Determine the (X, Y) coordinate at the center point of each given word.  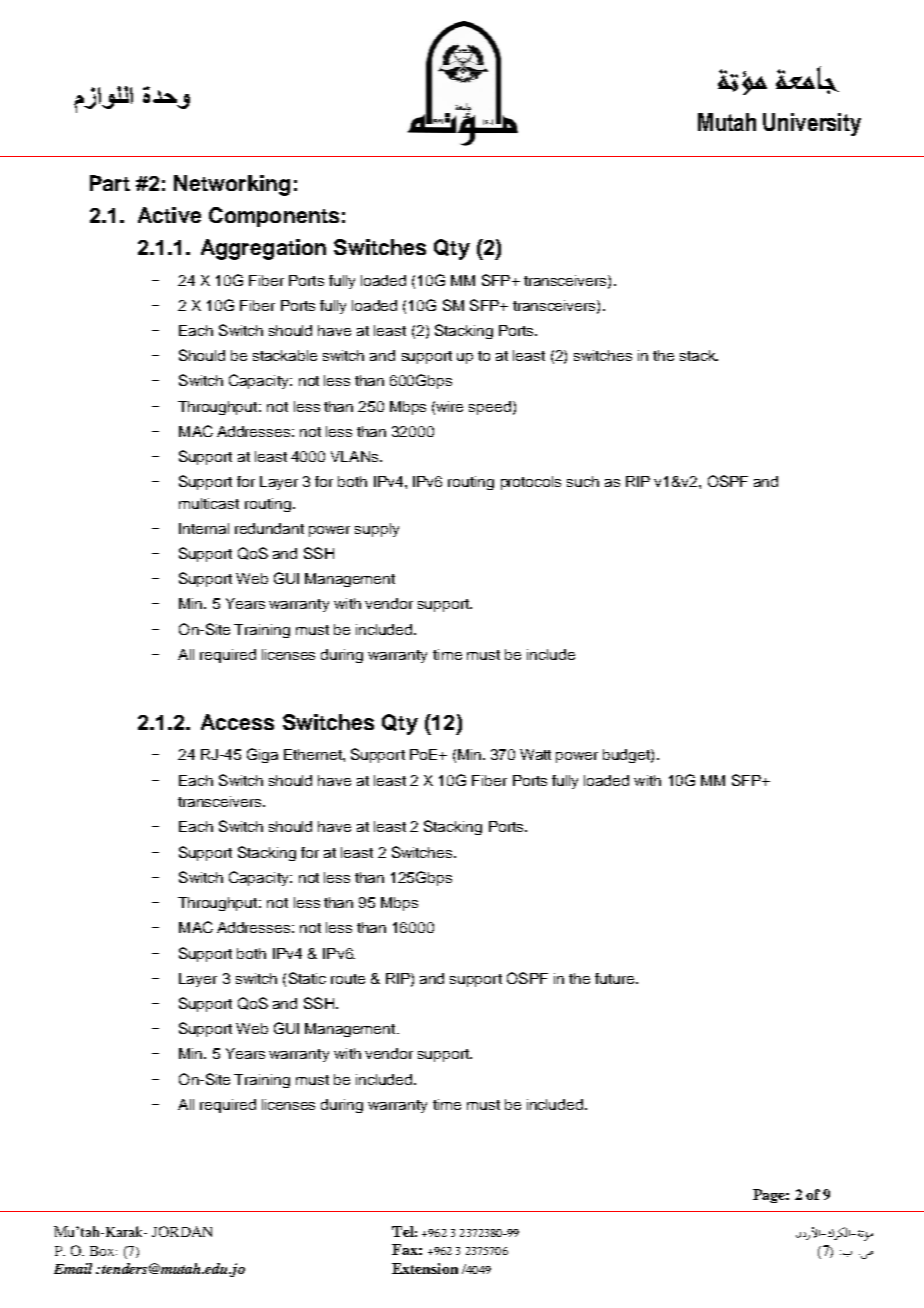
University (812, 124)
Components (274, 217)
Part (110, 183)
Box (103, 1251)
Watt (535, 754)
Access (237, 722)
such (583, 481)
